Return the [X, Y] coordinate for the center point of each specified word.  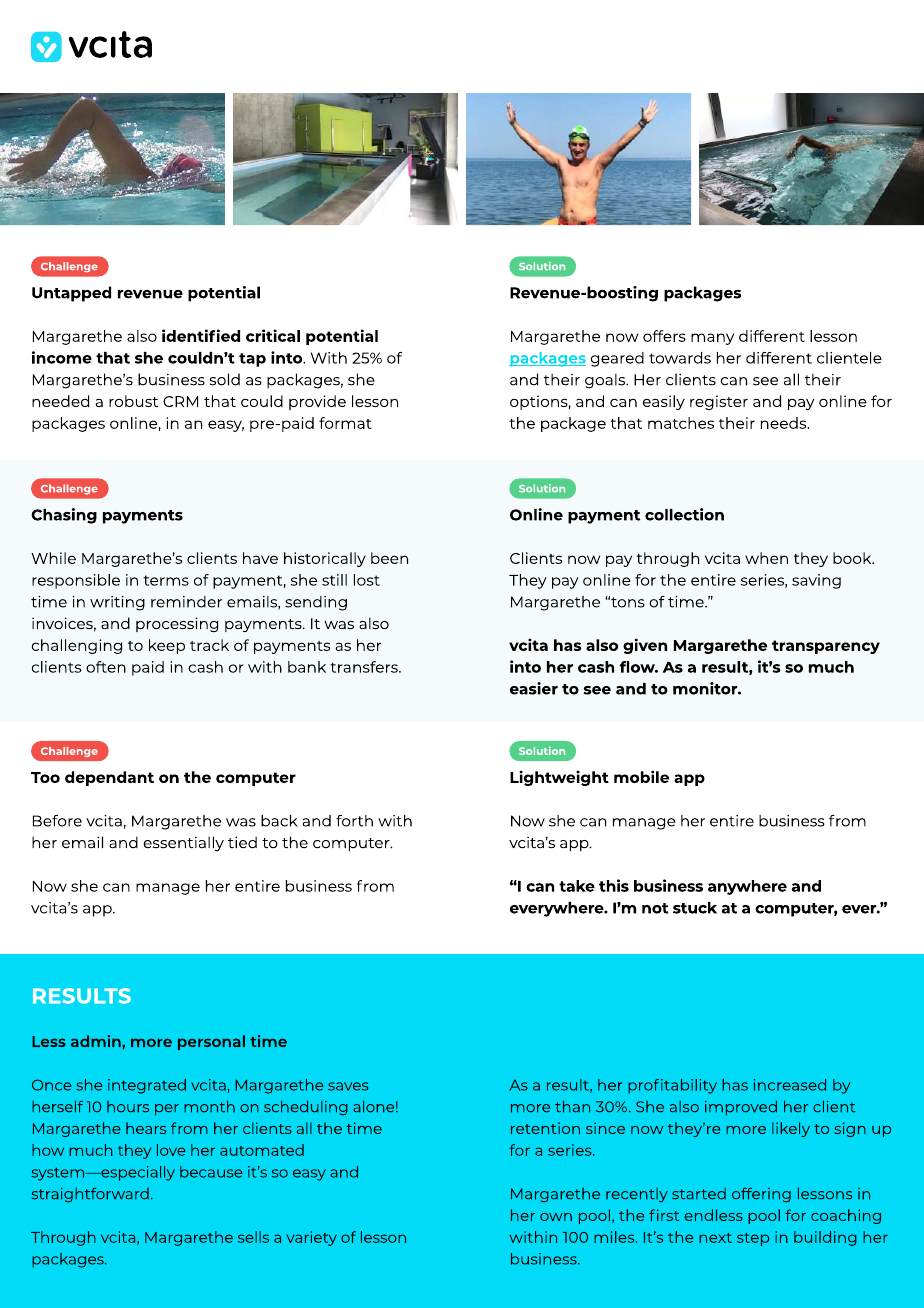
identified [201, 335]
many [712, 339]
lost [367, 580]
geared [617, 359]
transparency [826, 647]
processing [177, 624]
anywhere [747, 887]
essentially [183, 843]
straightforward [90, 1195]
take [577, 886]
